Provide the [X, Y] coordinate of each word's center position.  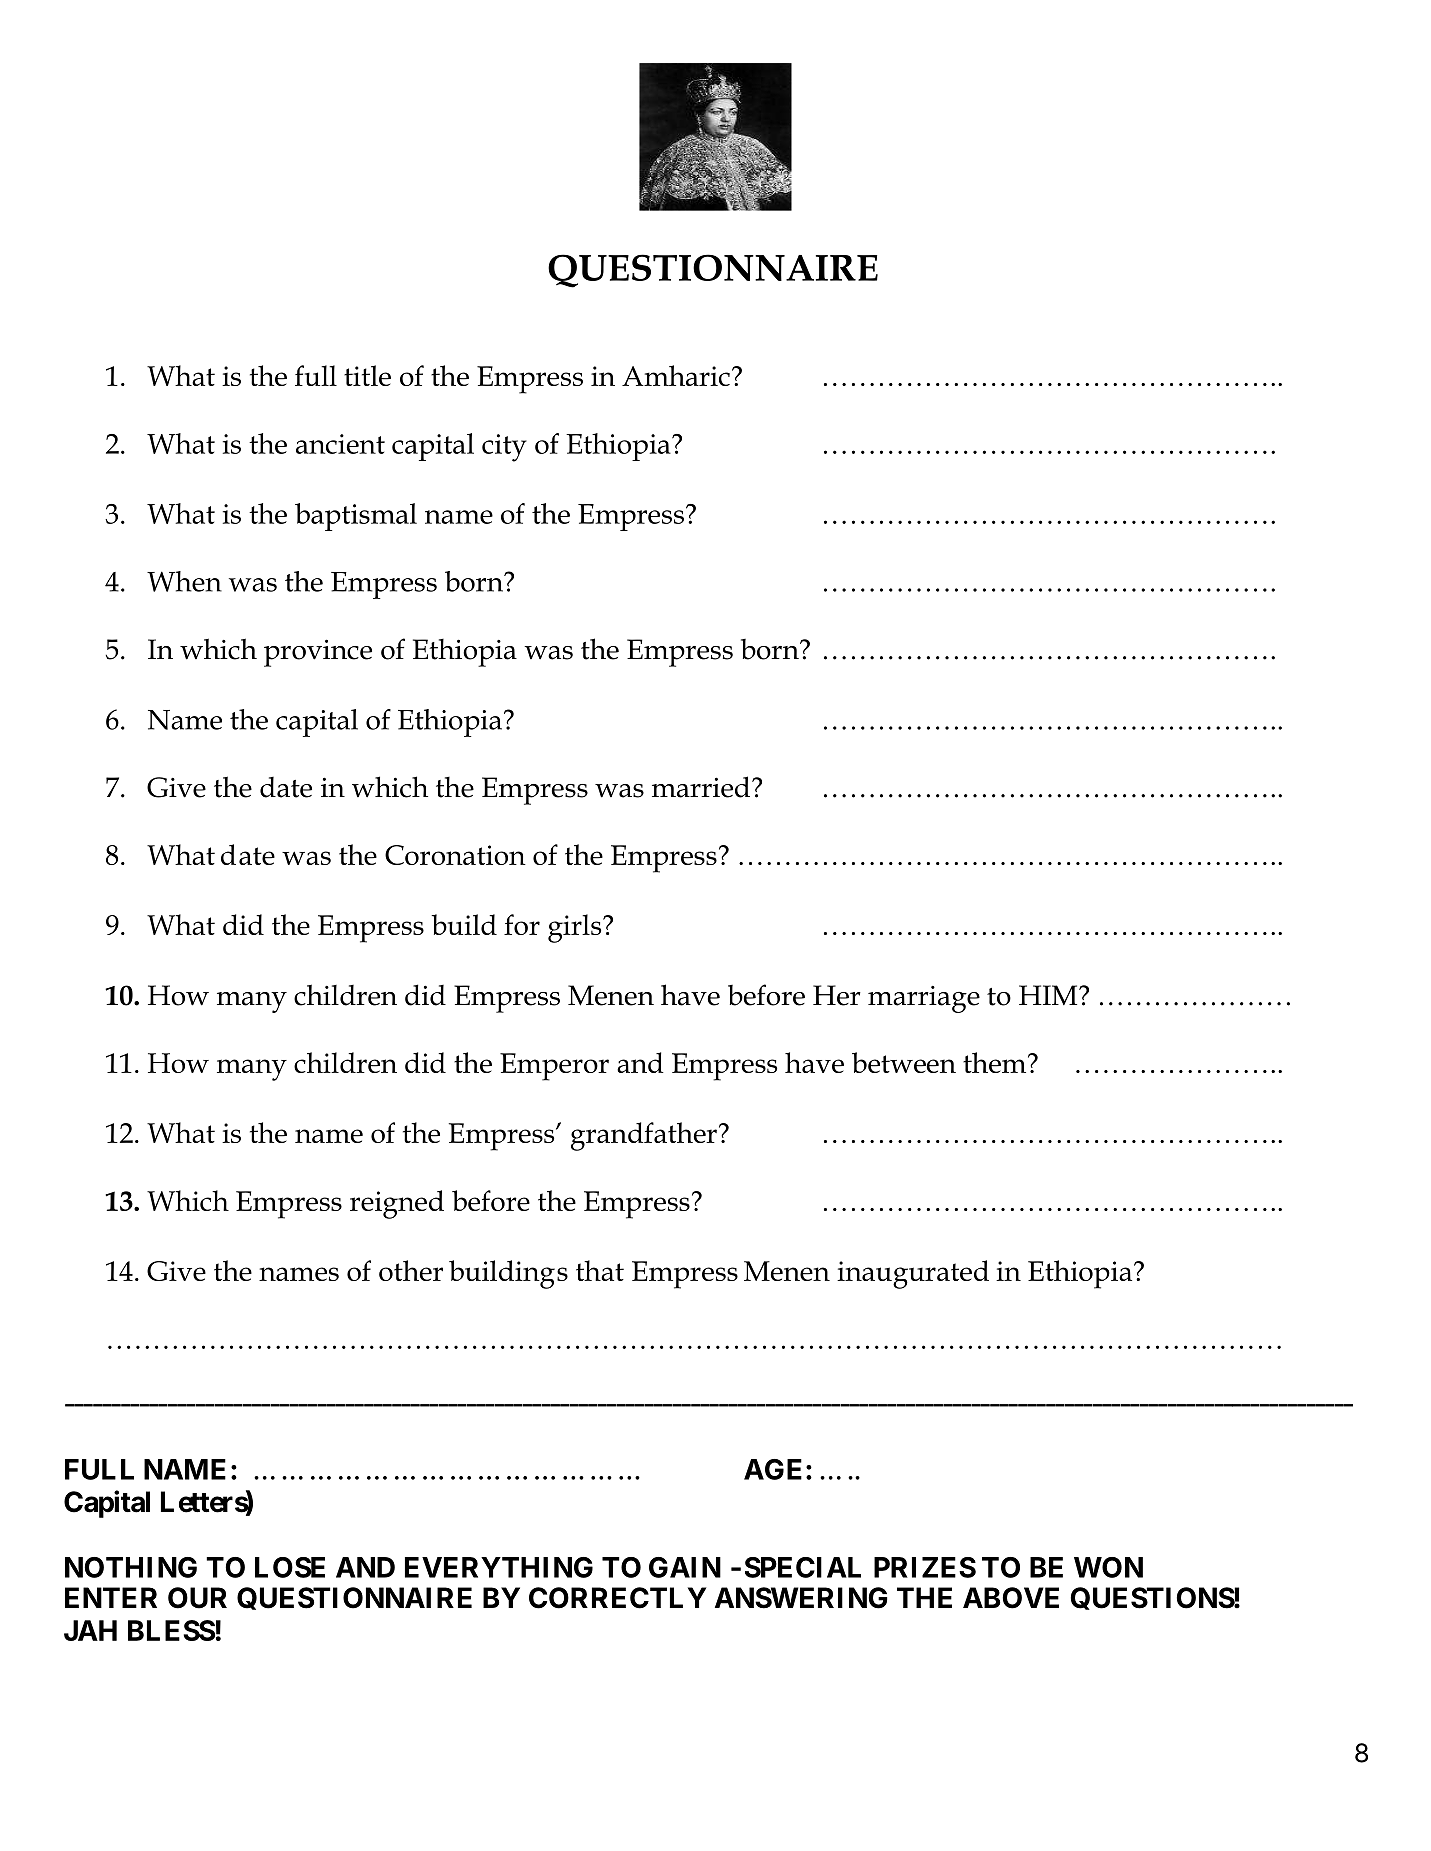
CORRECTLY [618, 1598]
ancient [340, 444]
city [504, 448]
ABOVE [1011, 1598]
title [367, 375]
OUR [197, 1598]
